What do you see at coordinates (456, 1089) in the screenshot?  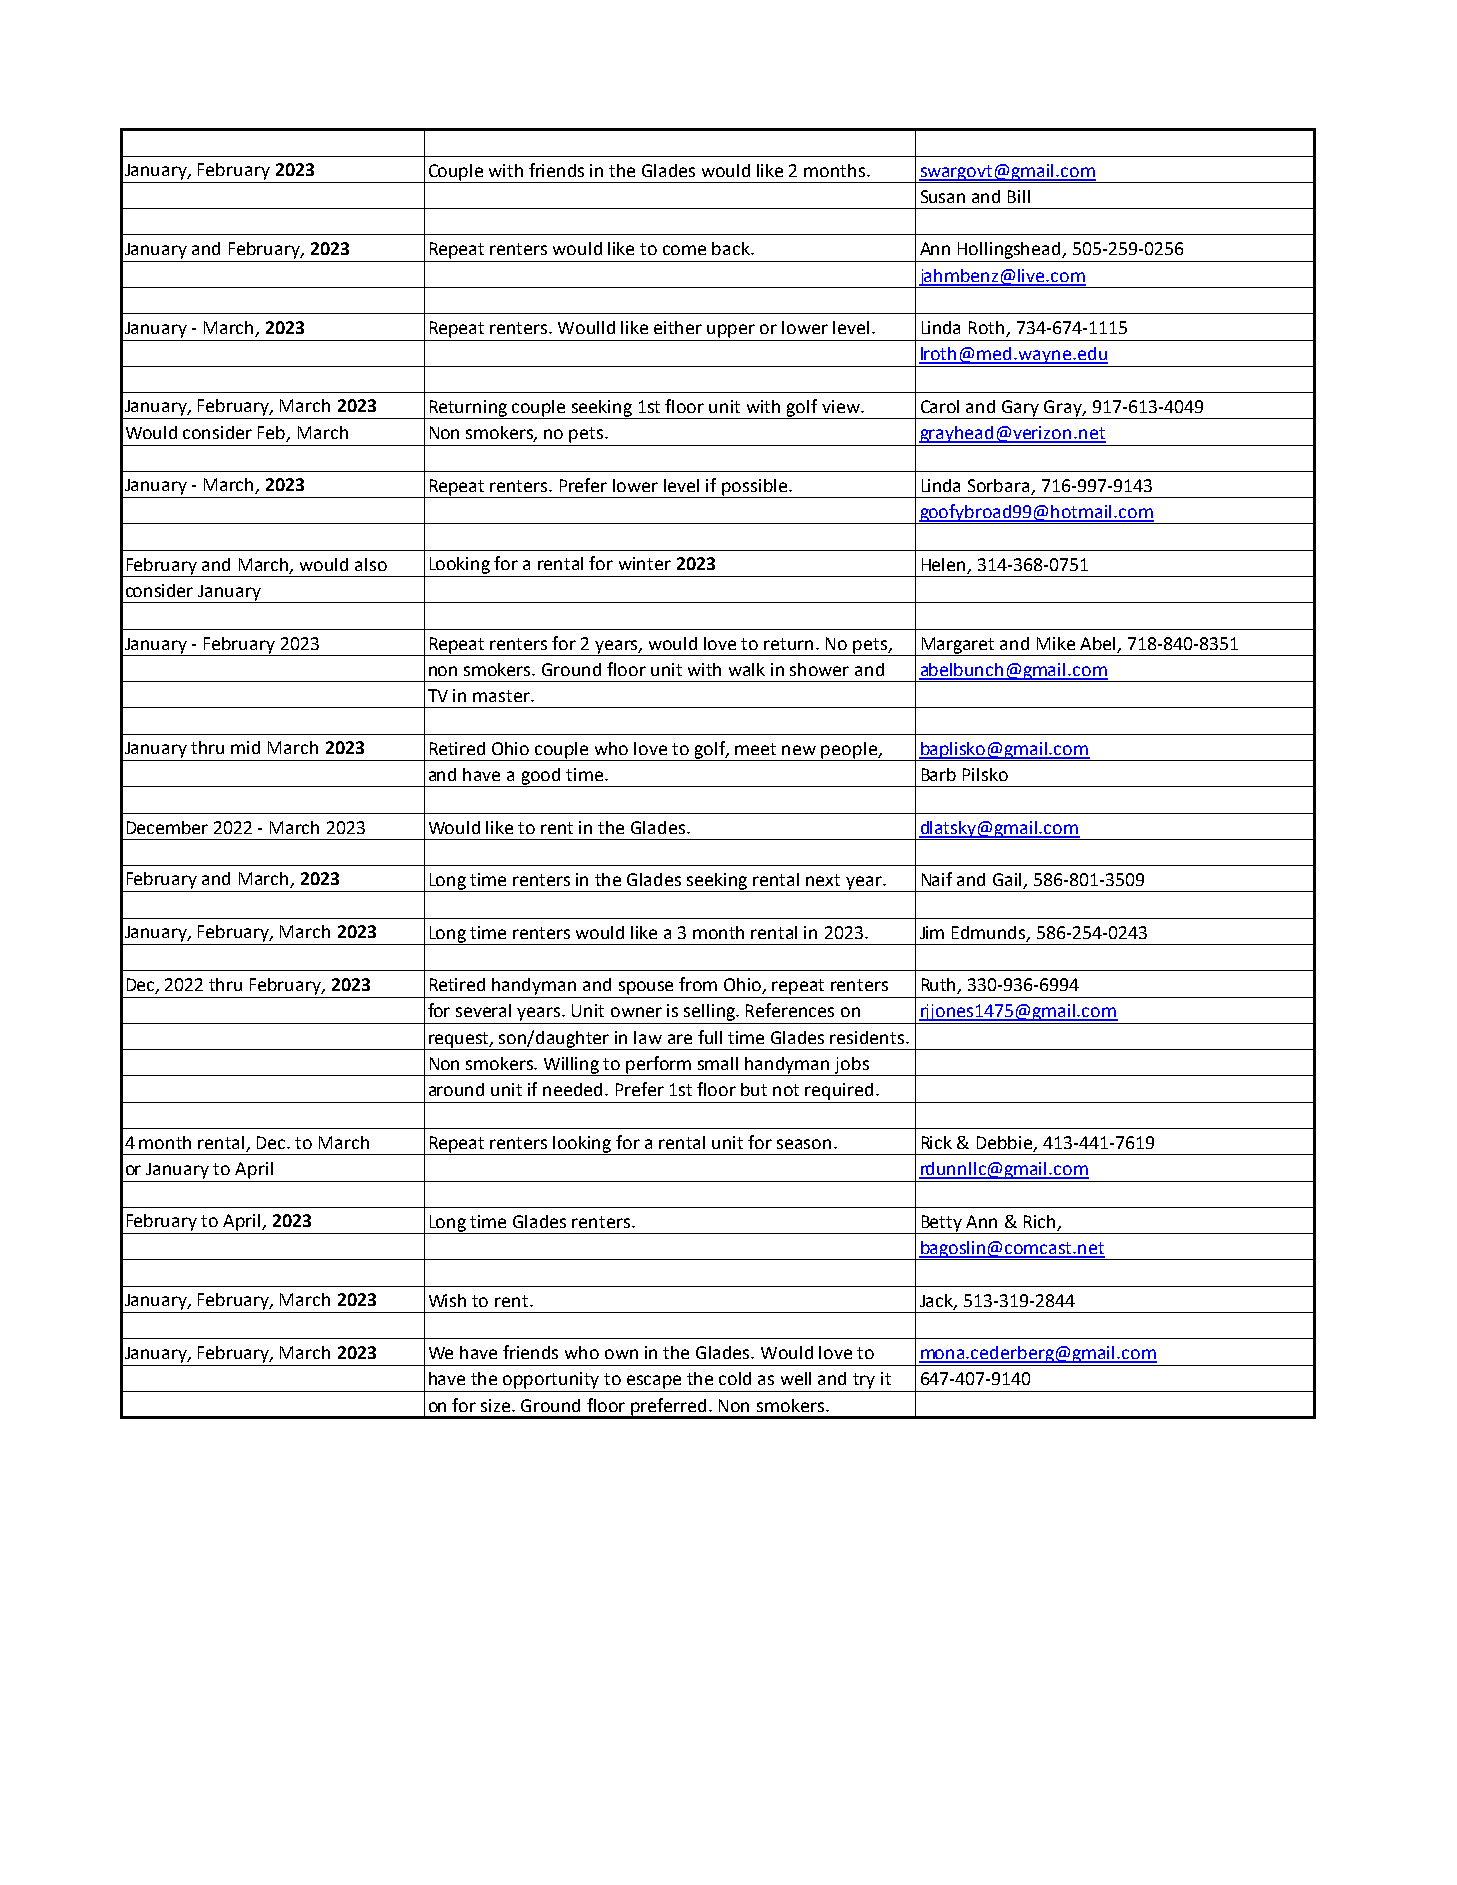 I see `around` at bounding box center [456, 1089].
